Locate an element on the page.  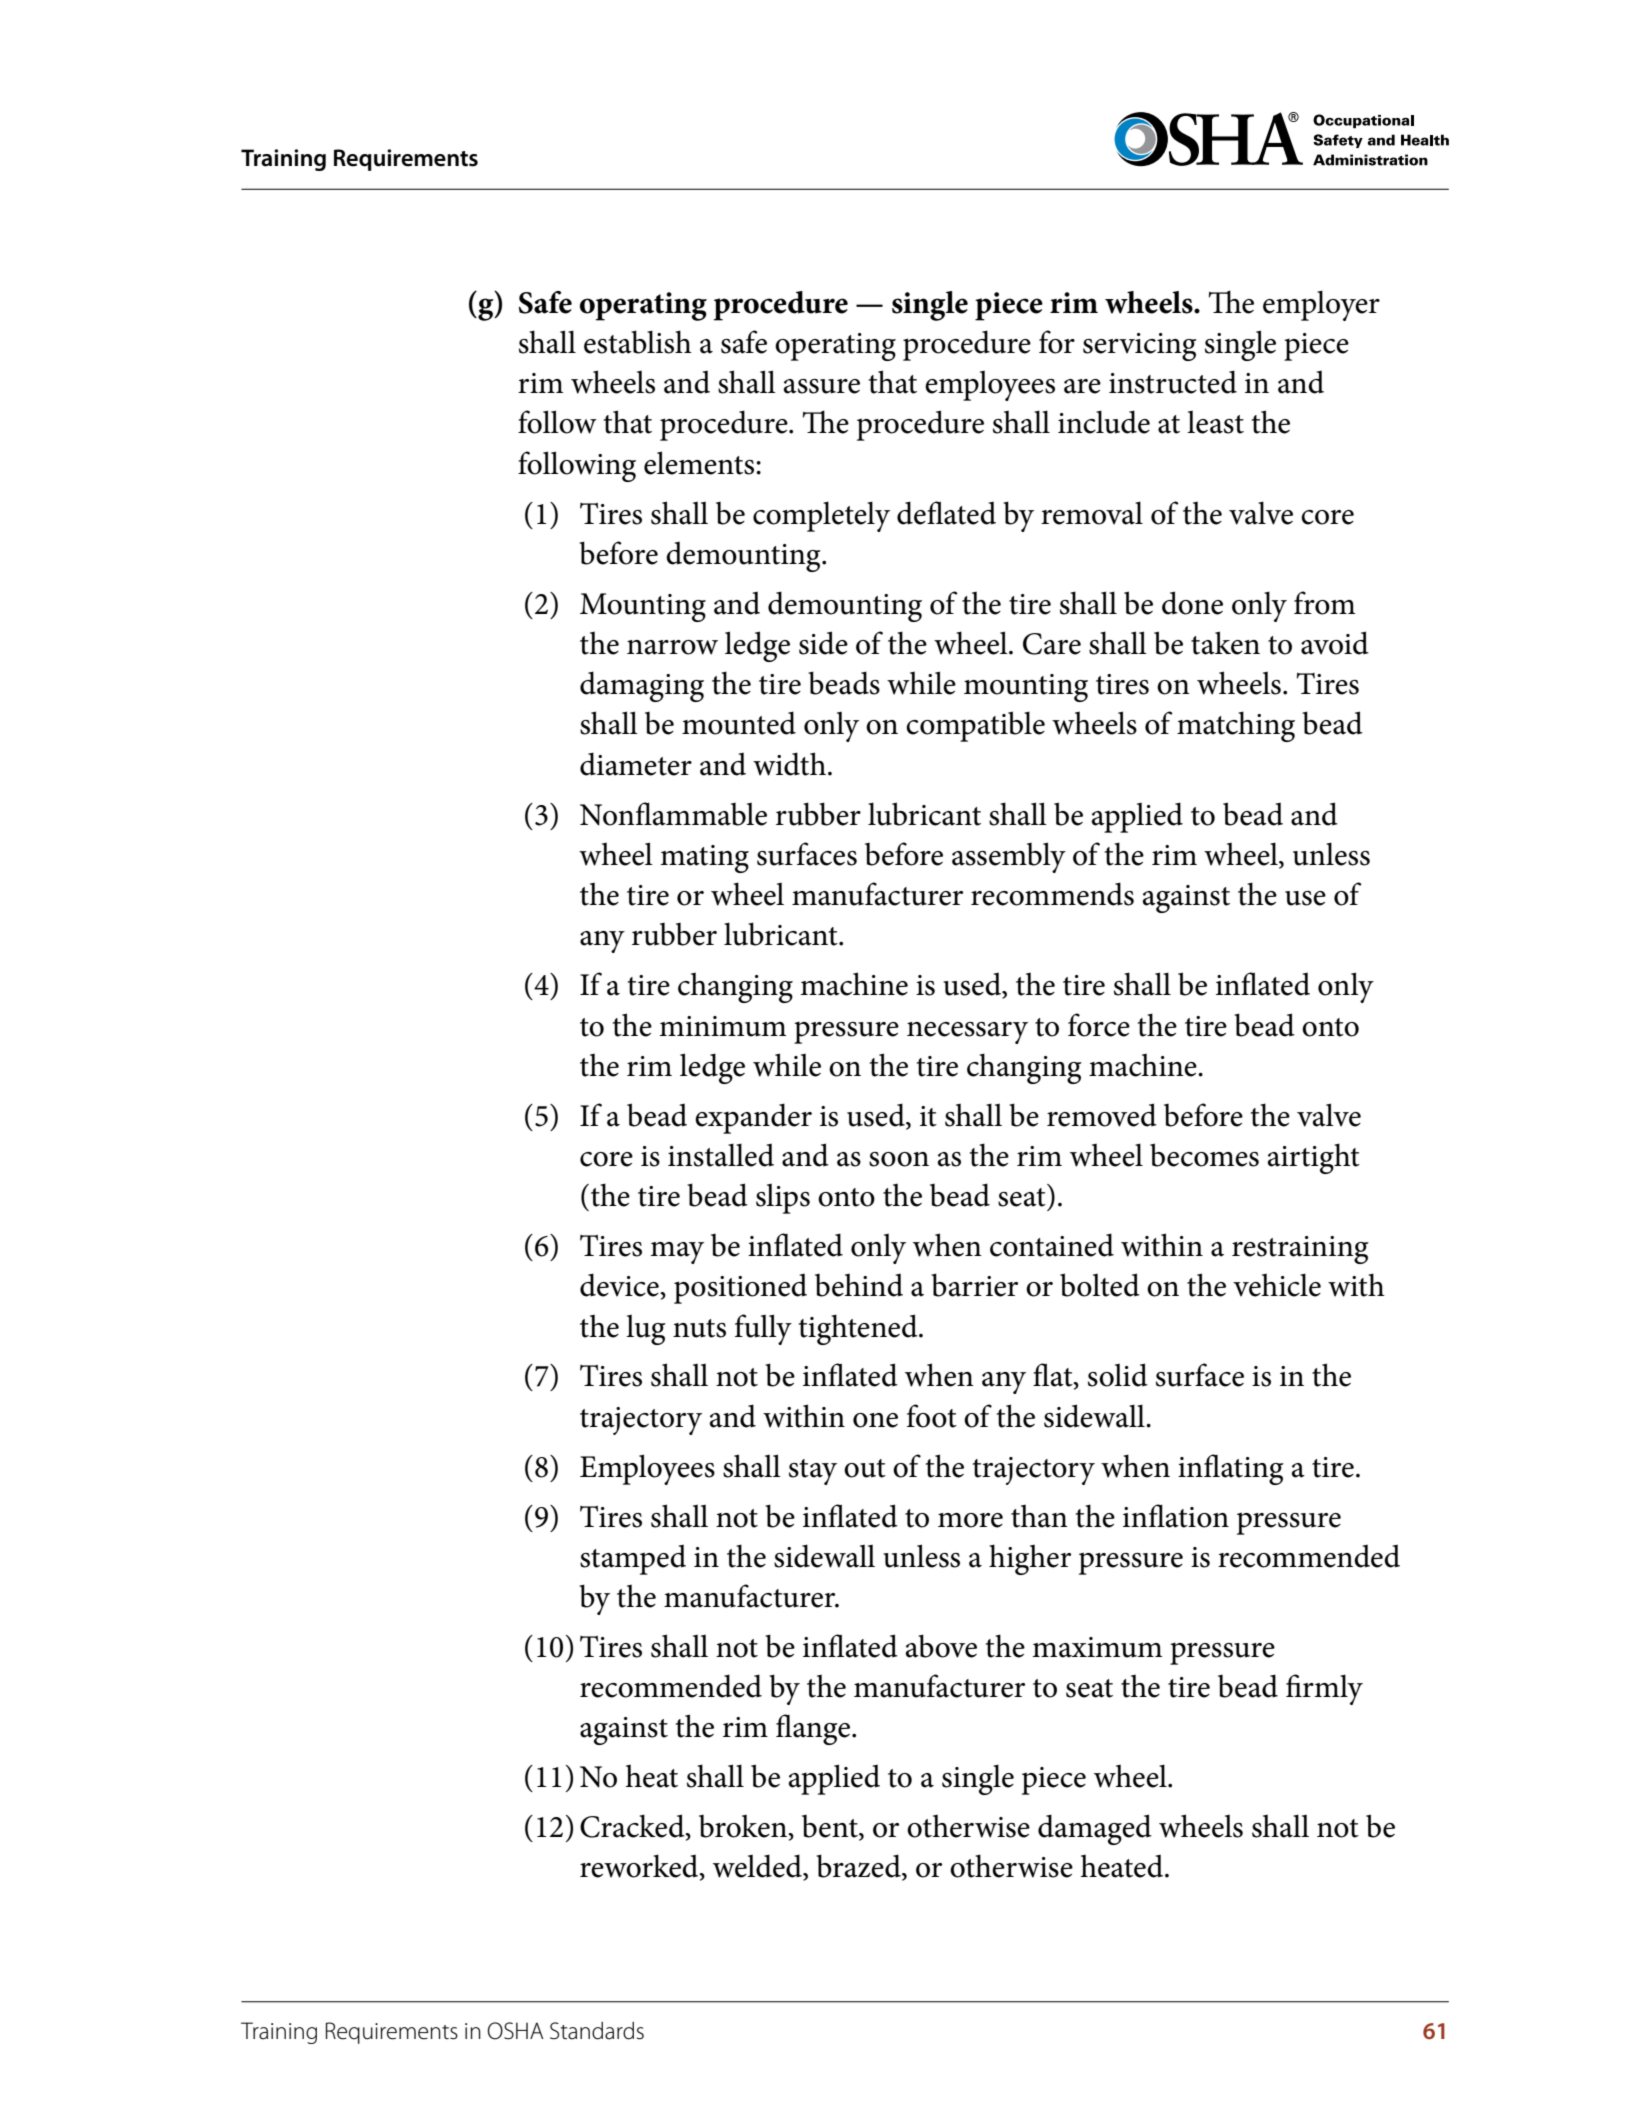
least is located at coordinates (1215, 422).
